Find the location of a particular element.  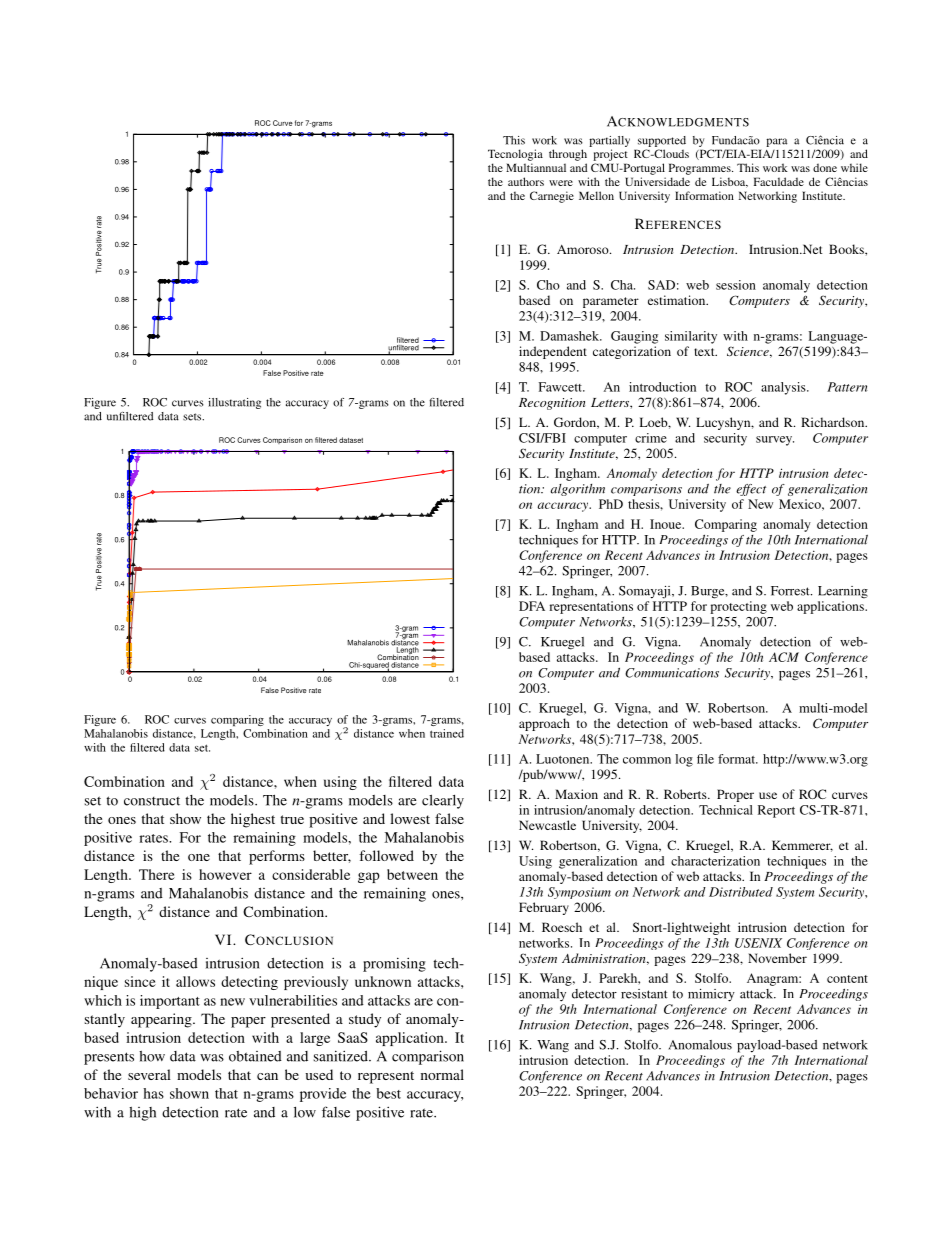

authors is located at coordinates (526, 181).
